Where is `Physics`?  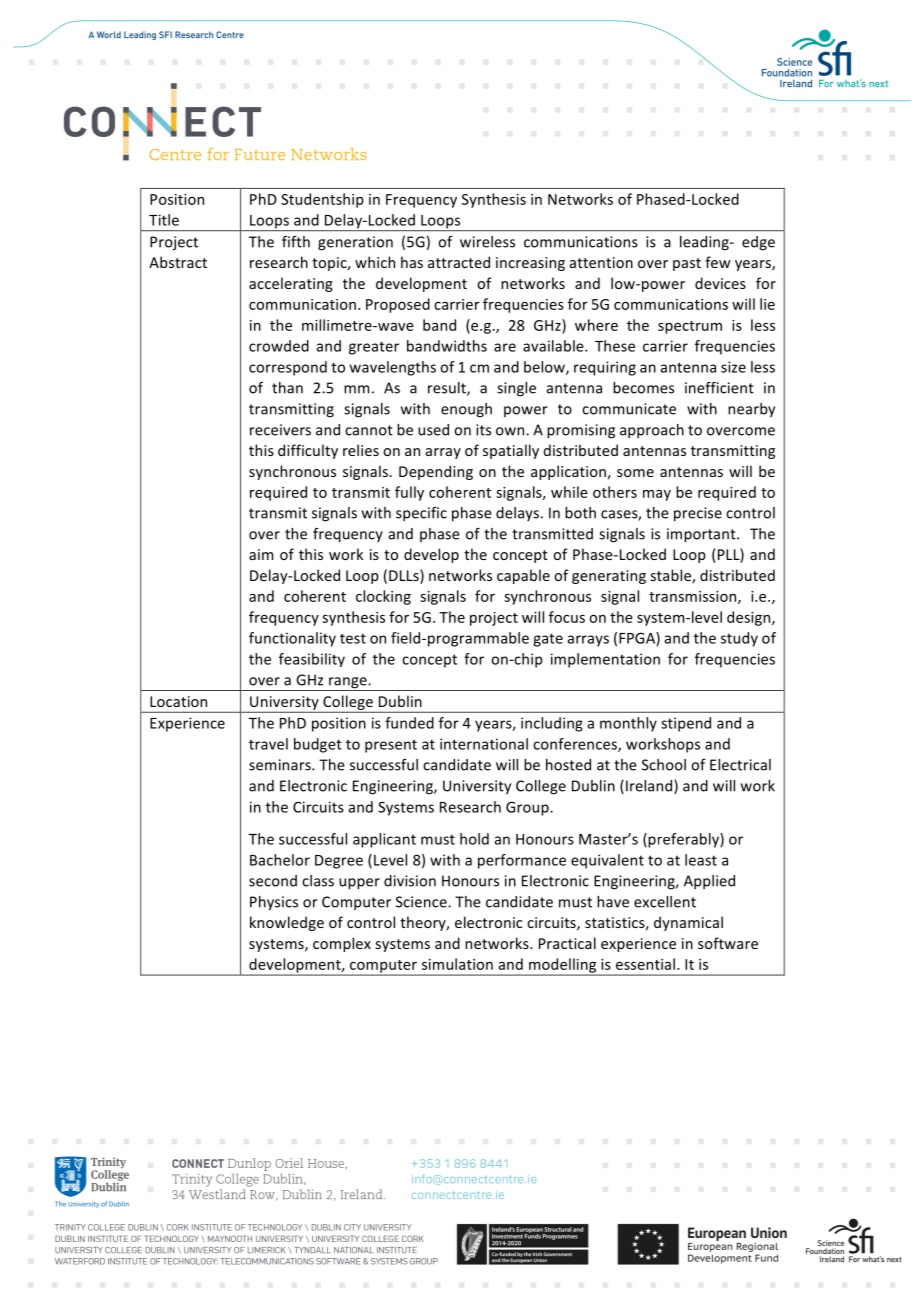
Physics is located at coordinates (274, 903).
